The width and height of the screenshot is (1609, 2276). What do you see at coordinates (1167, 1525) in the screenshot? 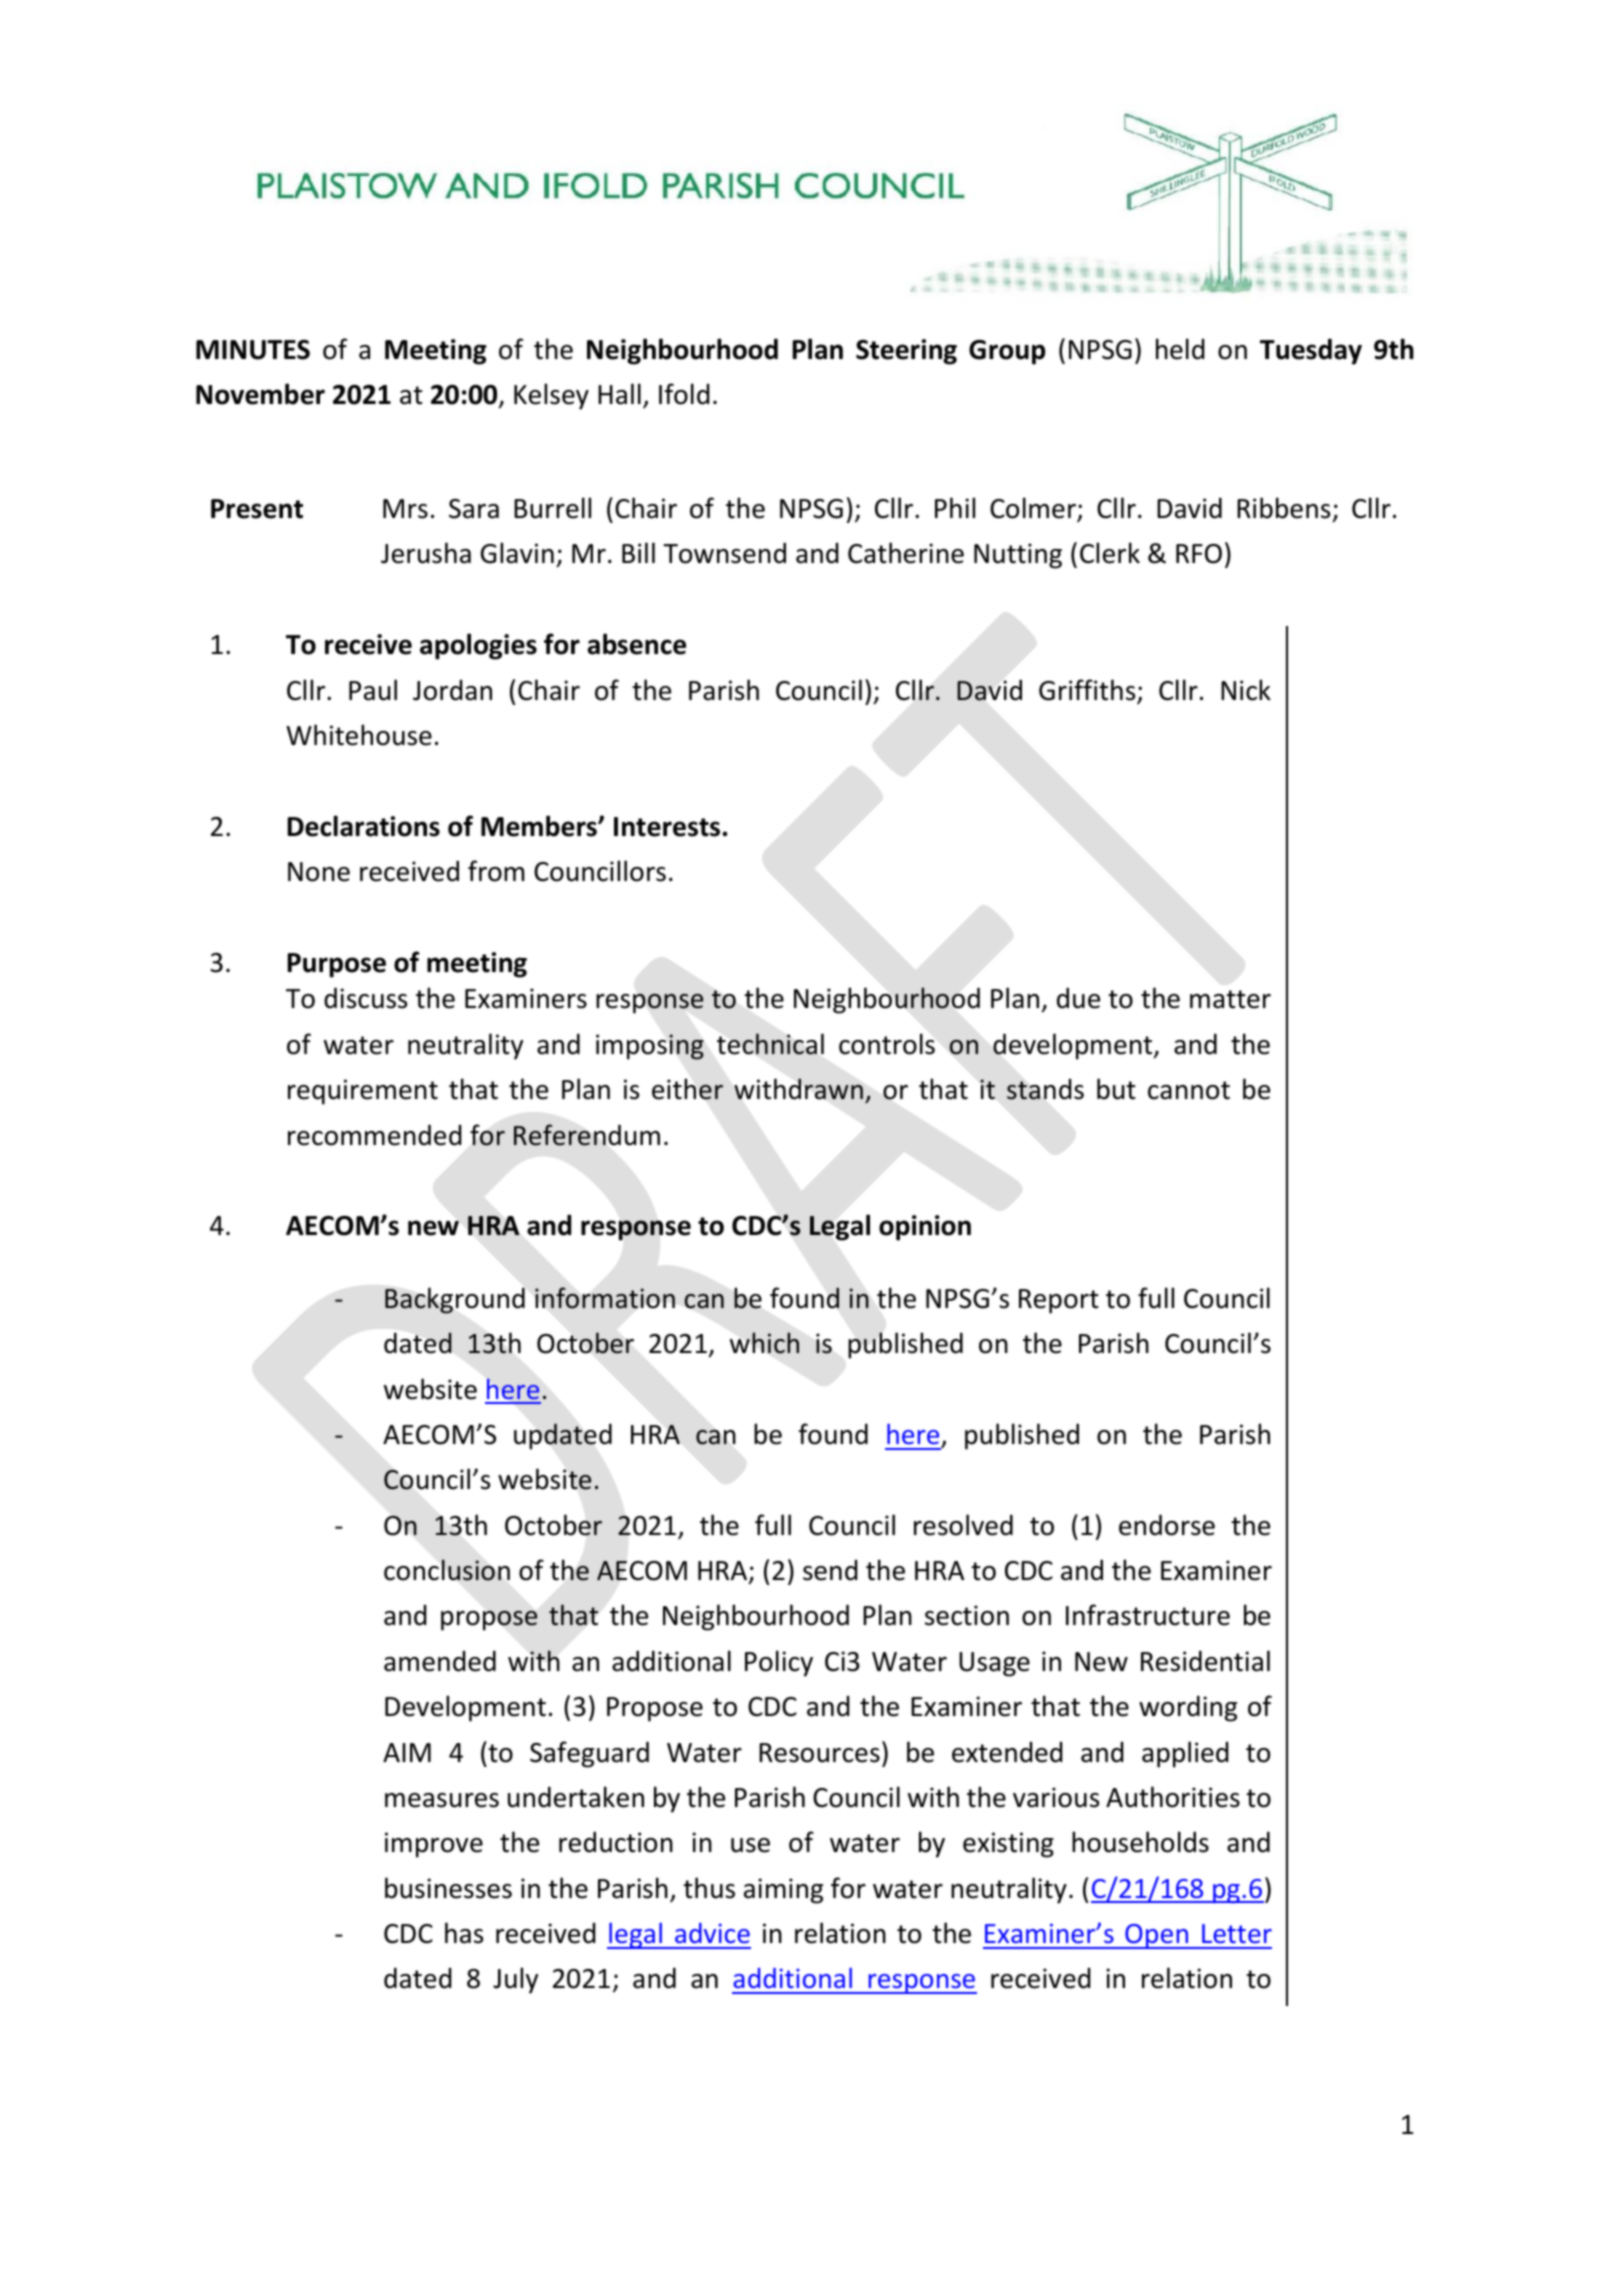
I see `endorse` at bounding box center [1167, 1525].
